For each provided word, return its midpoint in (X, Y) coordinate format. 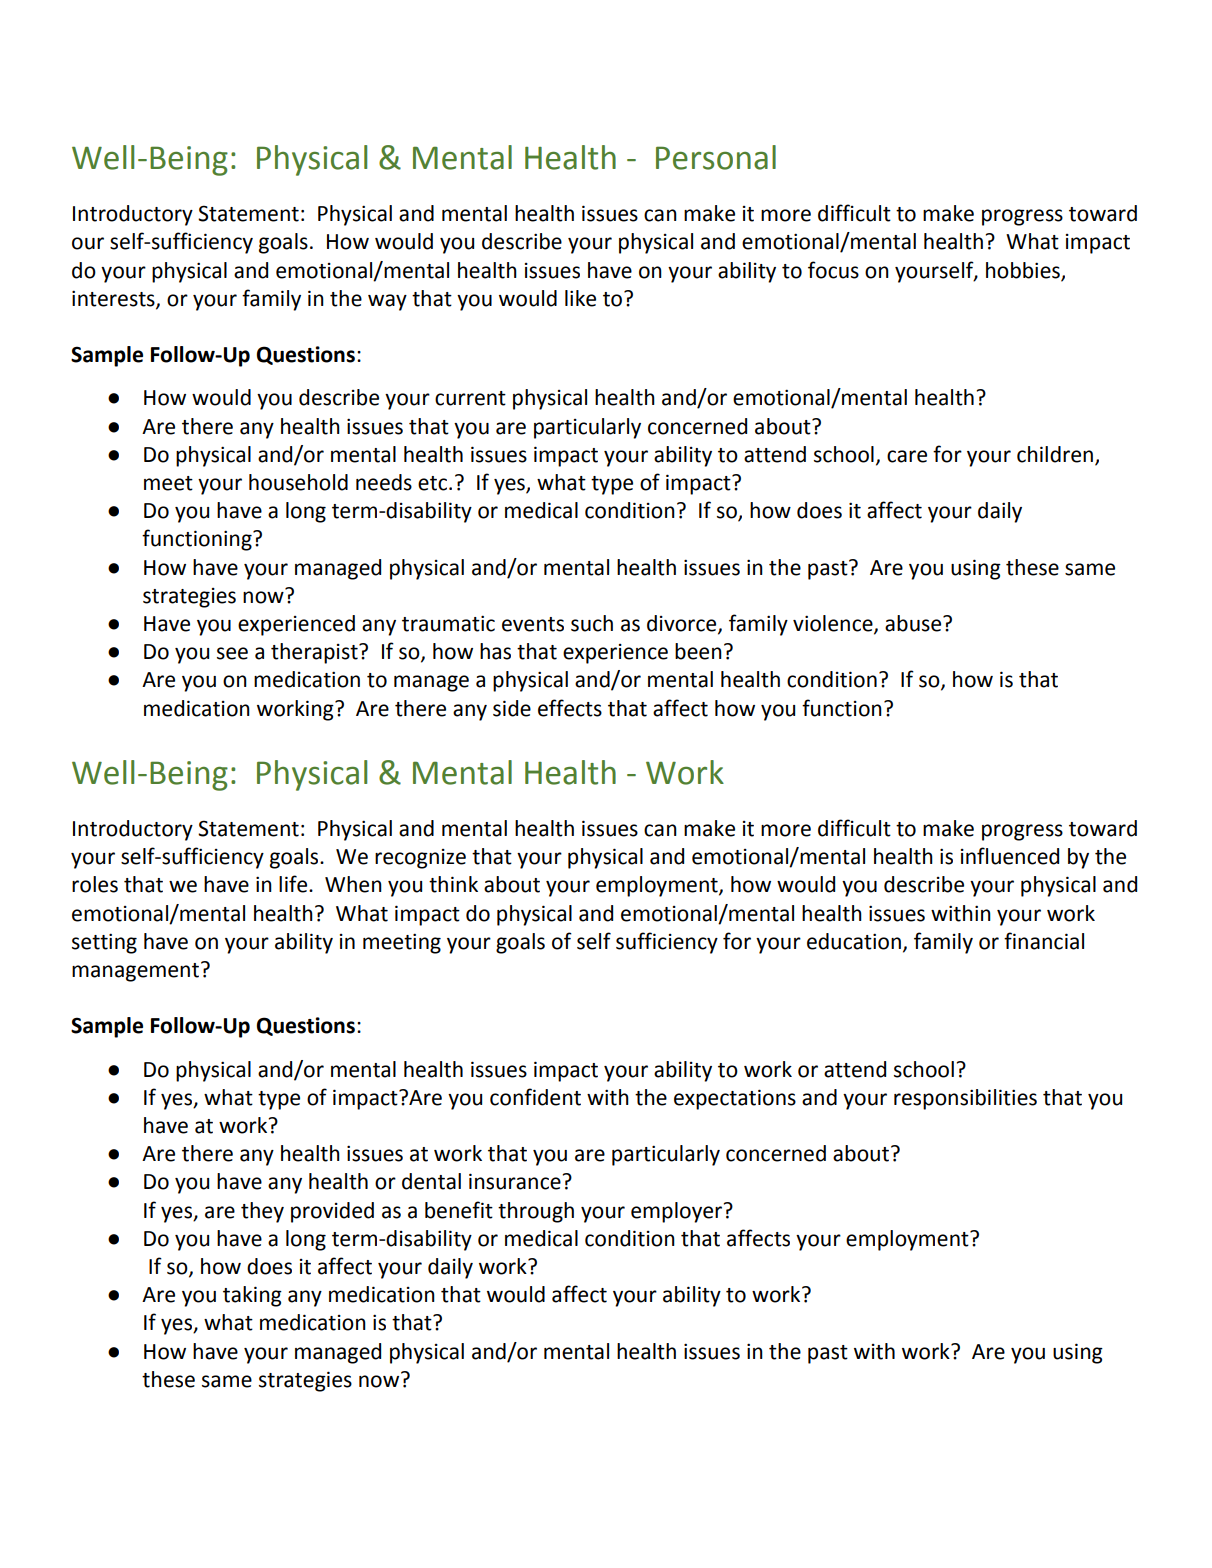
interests (114, 299)
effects (570, 708)
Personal (716, 157)
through (536, 1212)
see (232, 653)
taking (252, 1296)
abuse (914, 623)
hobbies (1024, 271)
